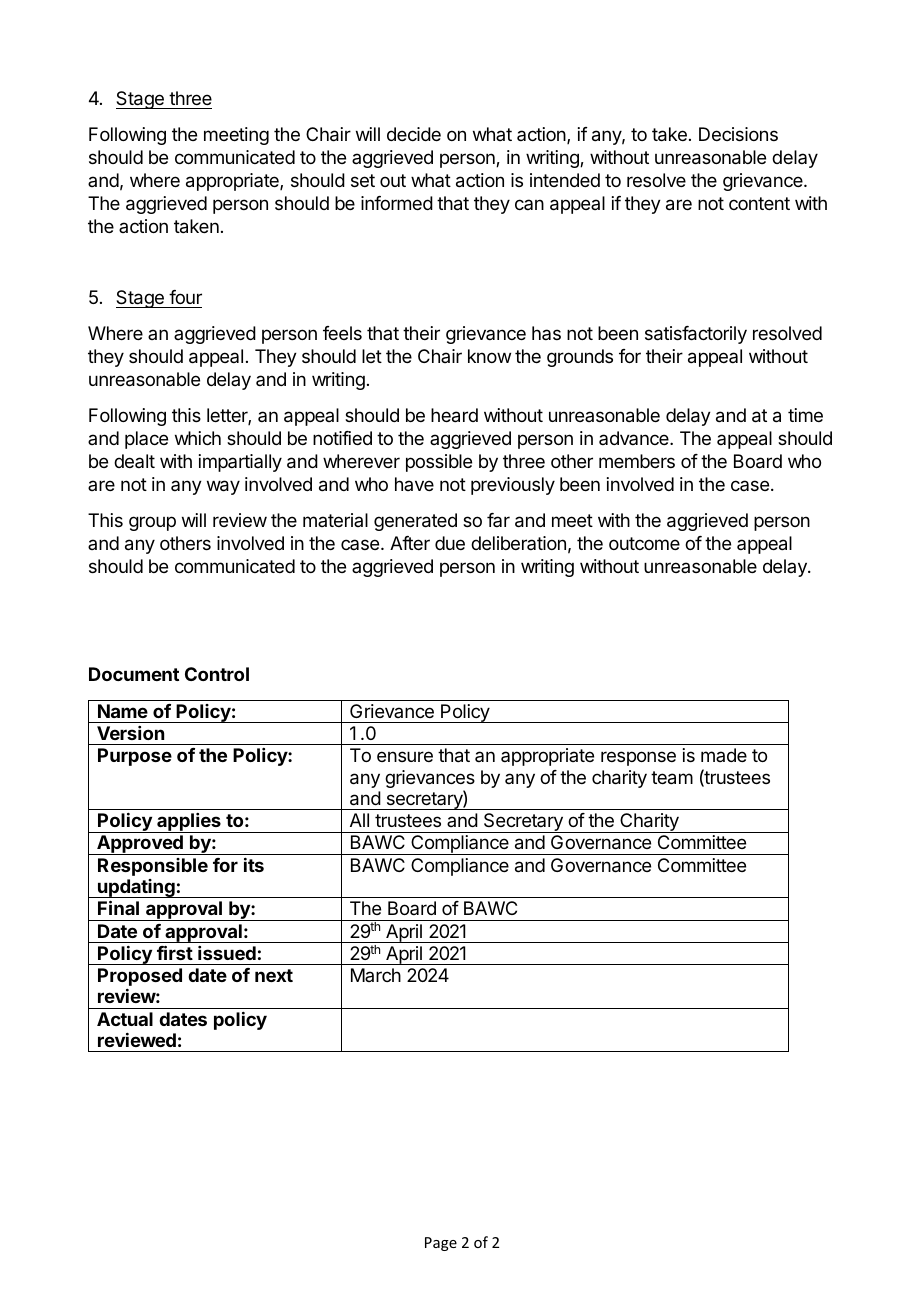 The width and height of the image is (924, 1308). I want to click on ensure, so click(405, 756).
